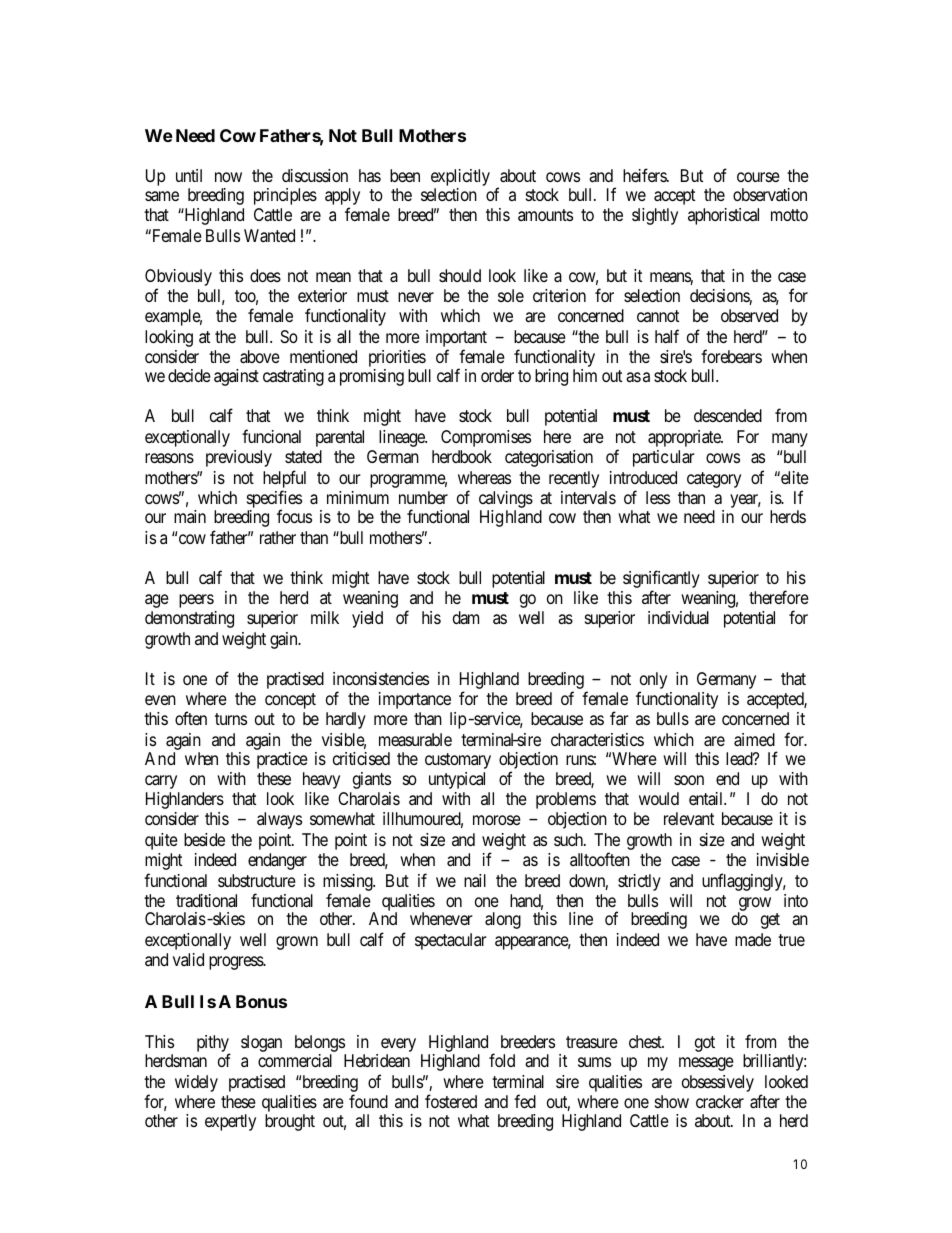  What do you see at coordinates (689, 818) in the screenshot?
I see `relevant` at bounding box center [689, 818].
